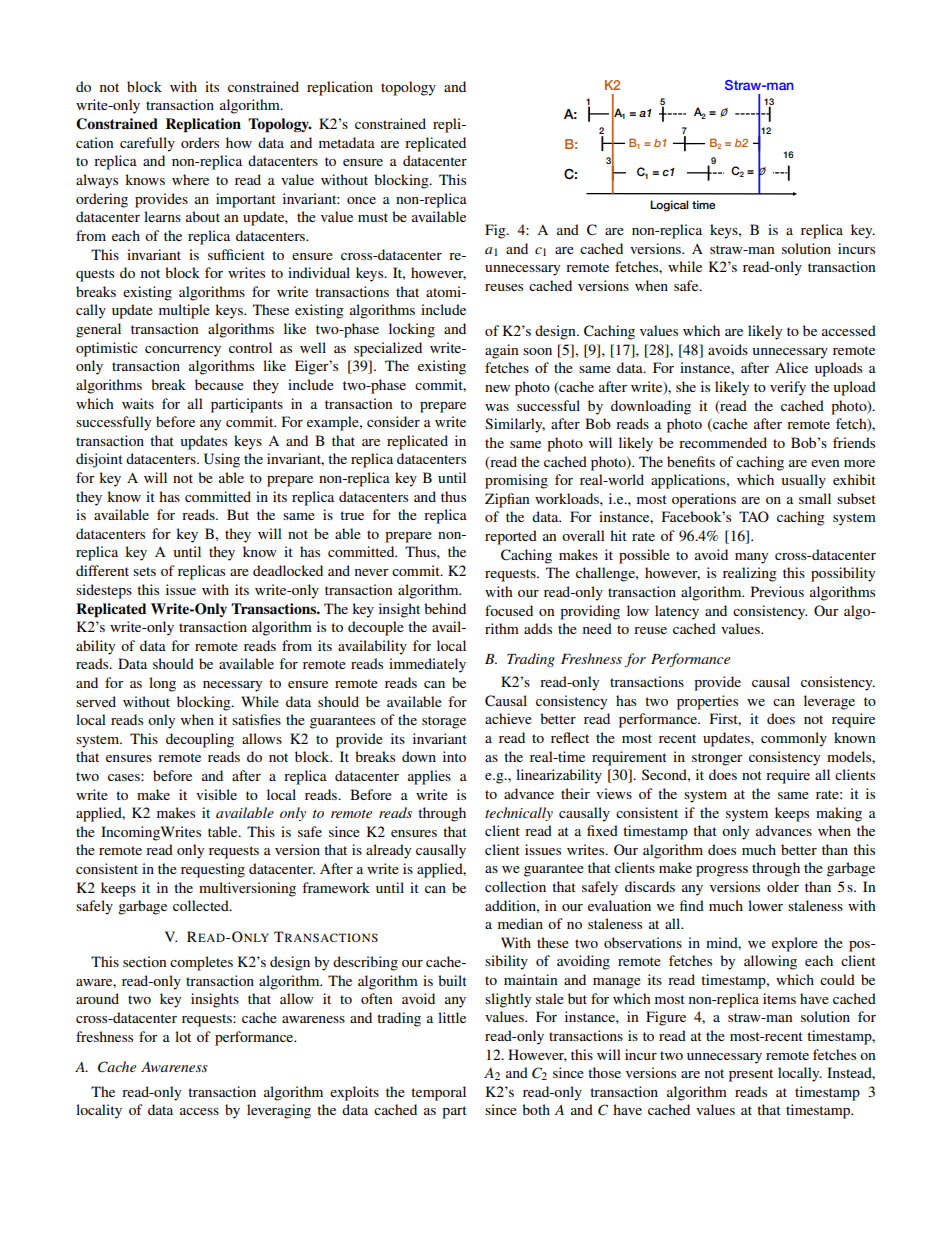  What do you see at coordinates (751, 1075) in the screenshot?
I see `present` at bounding box center [751, 1075].
